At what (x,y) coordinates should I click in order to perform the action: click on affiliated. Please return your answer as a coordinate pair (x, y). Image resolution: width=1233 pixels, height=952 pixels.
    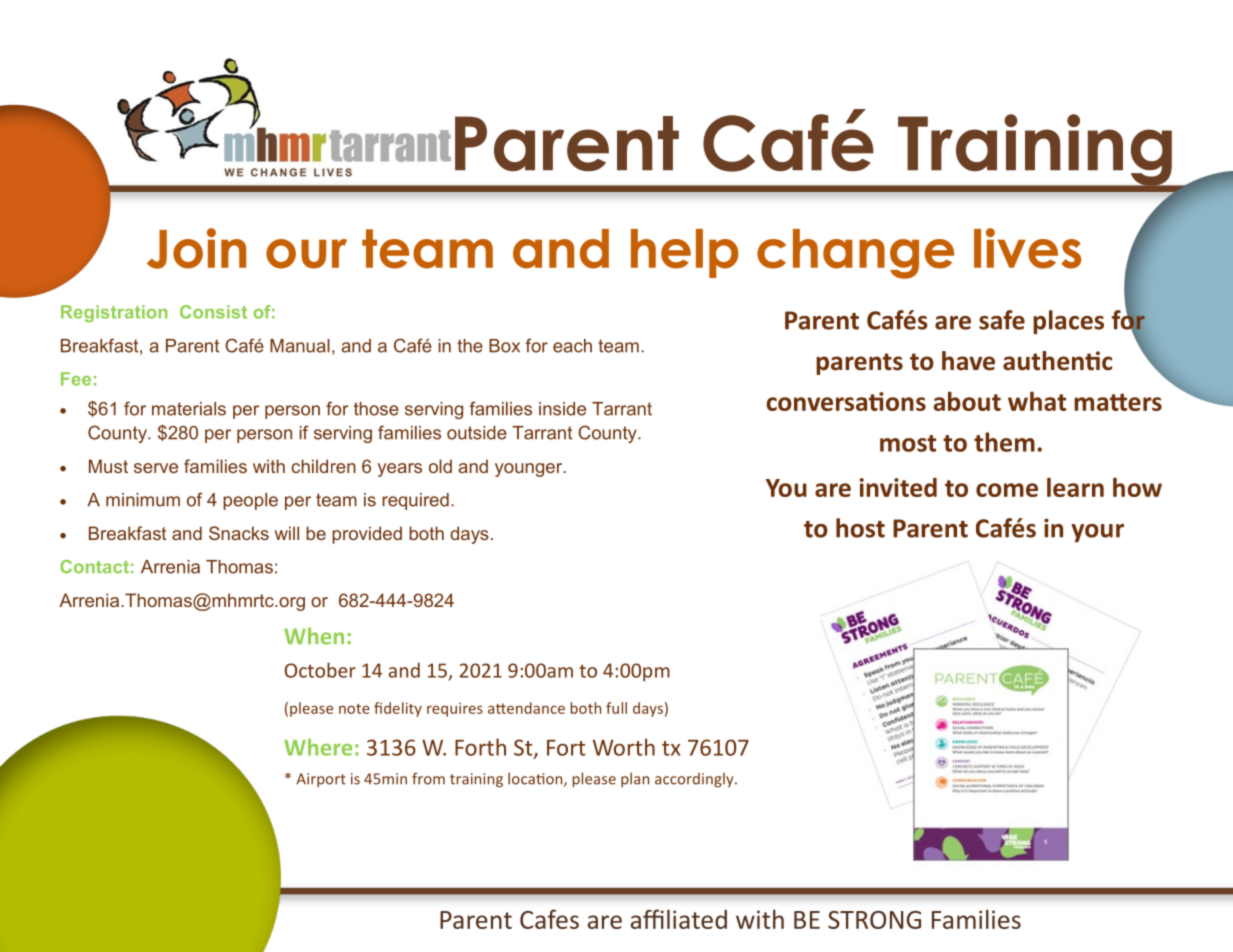
    Looking at the image, I should click on (679, 919).
